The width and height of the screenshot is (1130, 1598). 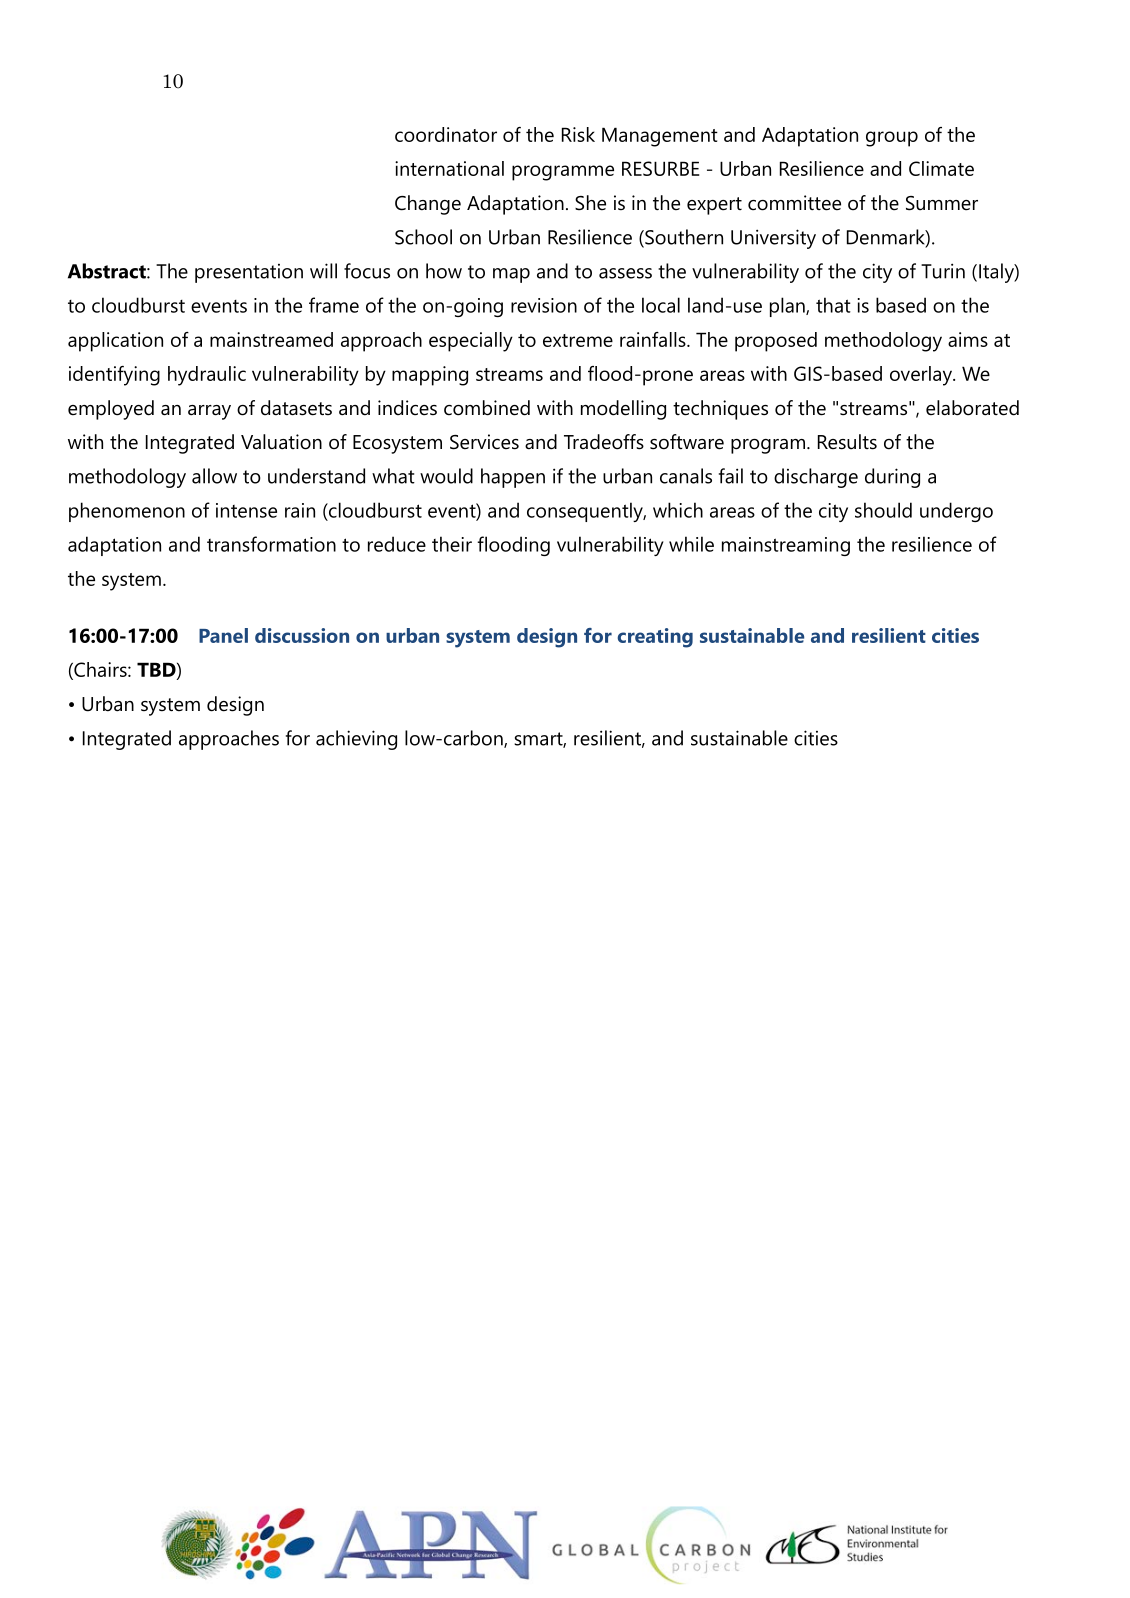 What do you see at coordinates (356, 740) in the screenshot?
I see `achieving` at bounding box center [356, 740].
